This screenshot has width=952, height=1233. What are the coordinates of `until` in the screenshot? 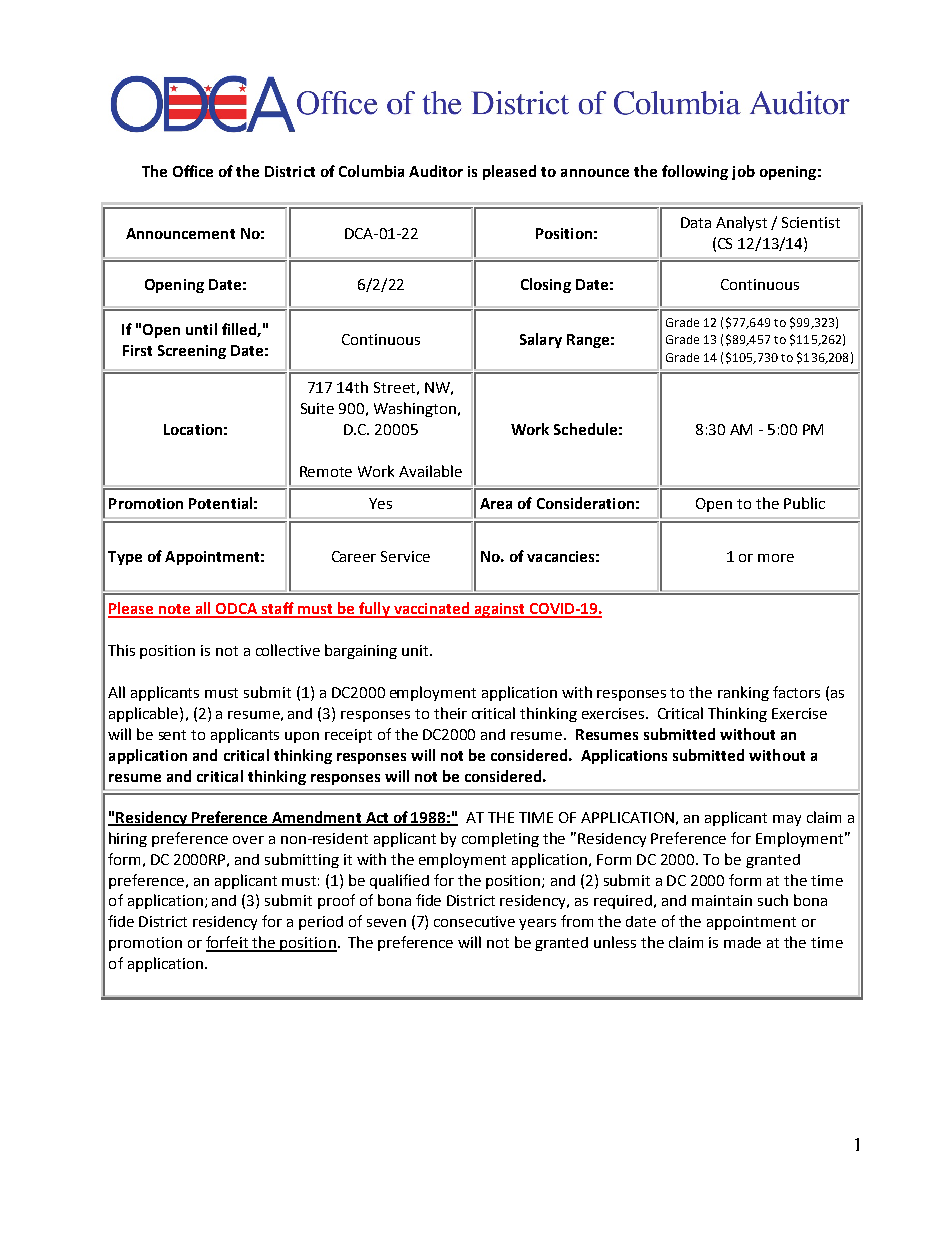 It's located at (201, 329).
